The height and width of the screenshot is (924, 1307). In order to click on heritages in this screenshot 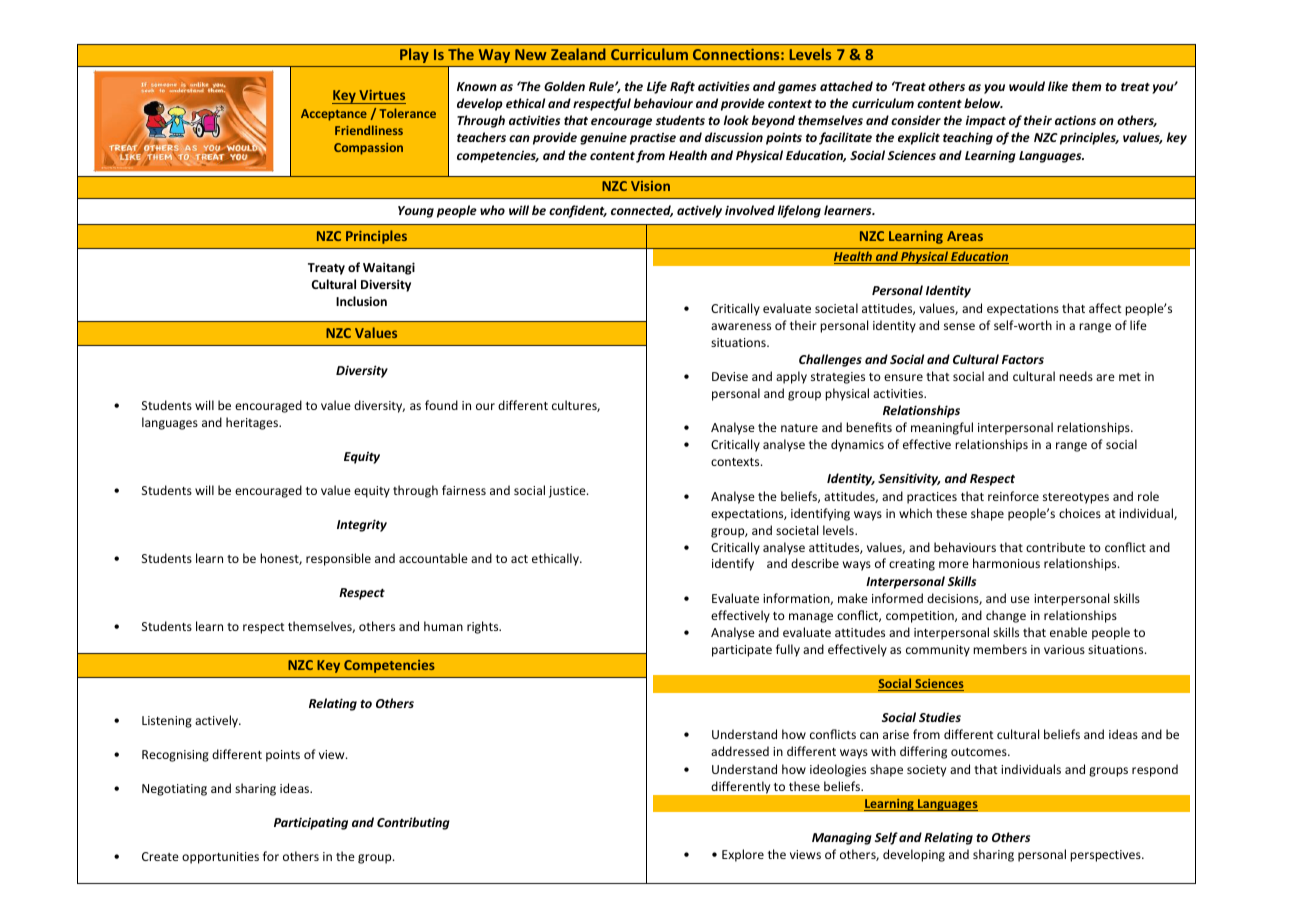, I will do `click(253, 423)`.
